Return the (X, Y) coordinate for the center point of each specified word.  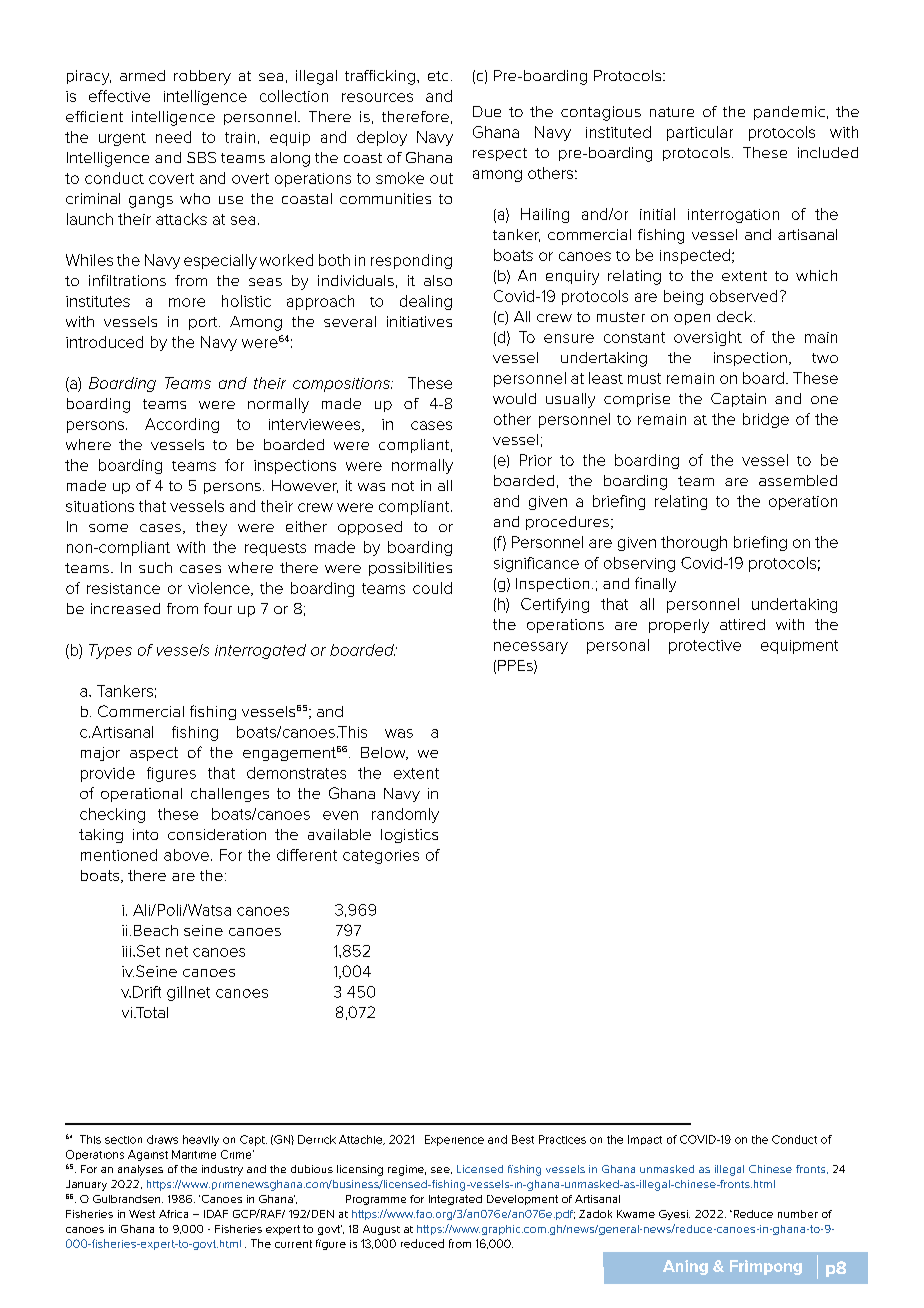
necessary (531, 648)
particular (700, 133)
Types (110, 651)
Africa (173, 1214)
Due (487, 111)
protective (705, 647)
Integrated (455, 1200)
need (173, 137)
